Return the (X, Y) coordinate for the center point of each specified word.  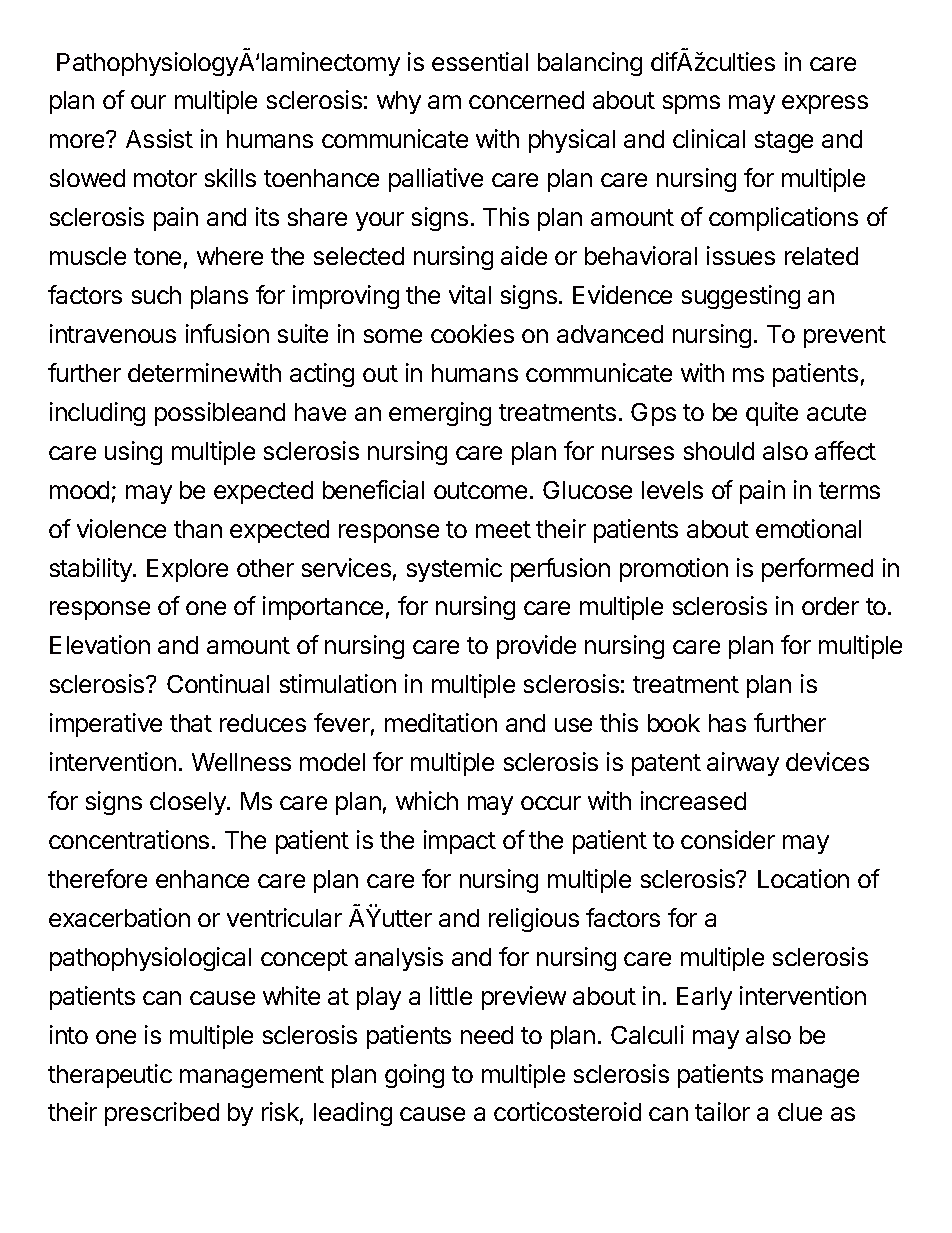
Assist (159, 138)
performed (817, 570)
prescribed (162, 1114)
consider (728, 839)
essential (480, 61)
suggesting (741, 297)
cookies (472, 333)
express (825, 104)
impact (460, 842)
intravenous (113, 333)
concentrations (129, 839)
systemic (454, 570)
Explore (187, 570)
